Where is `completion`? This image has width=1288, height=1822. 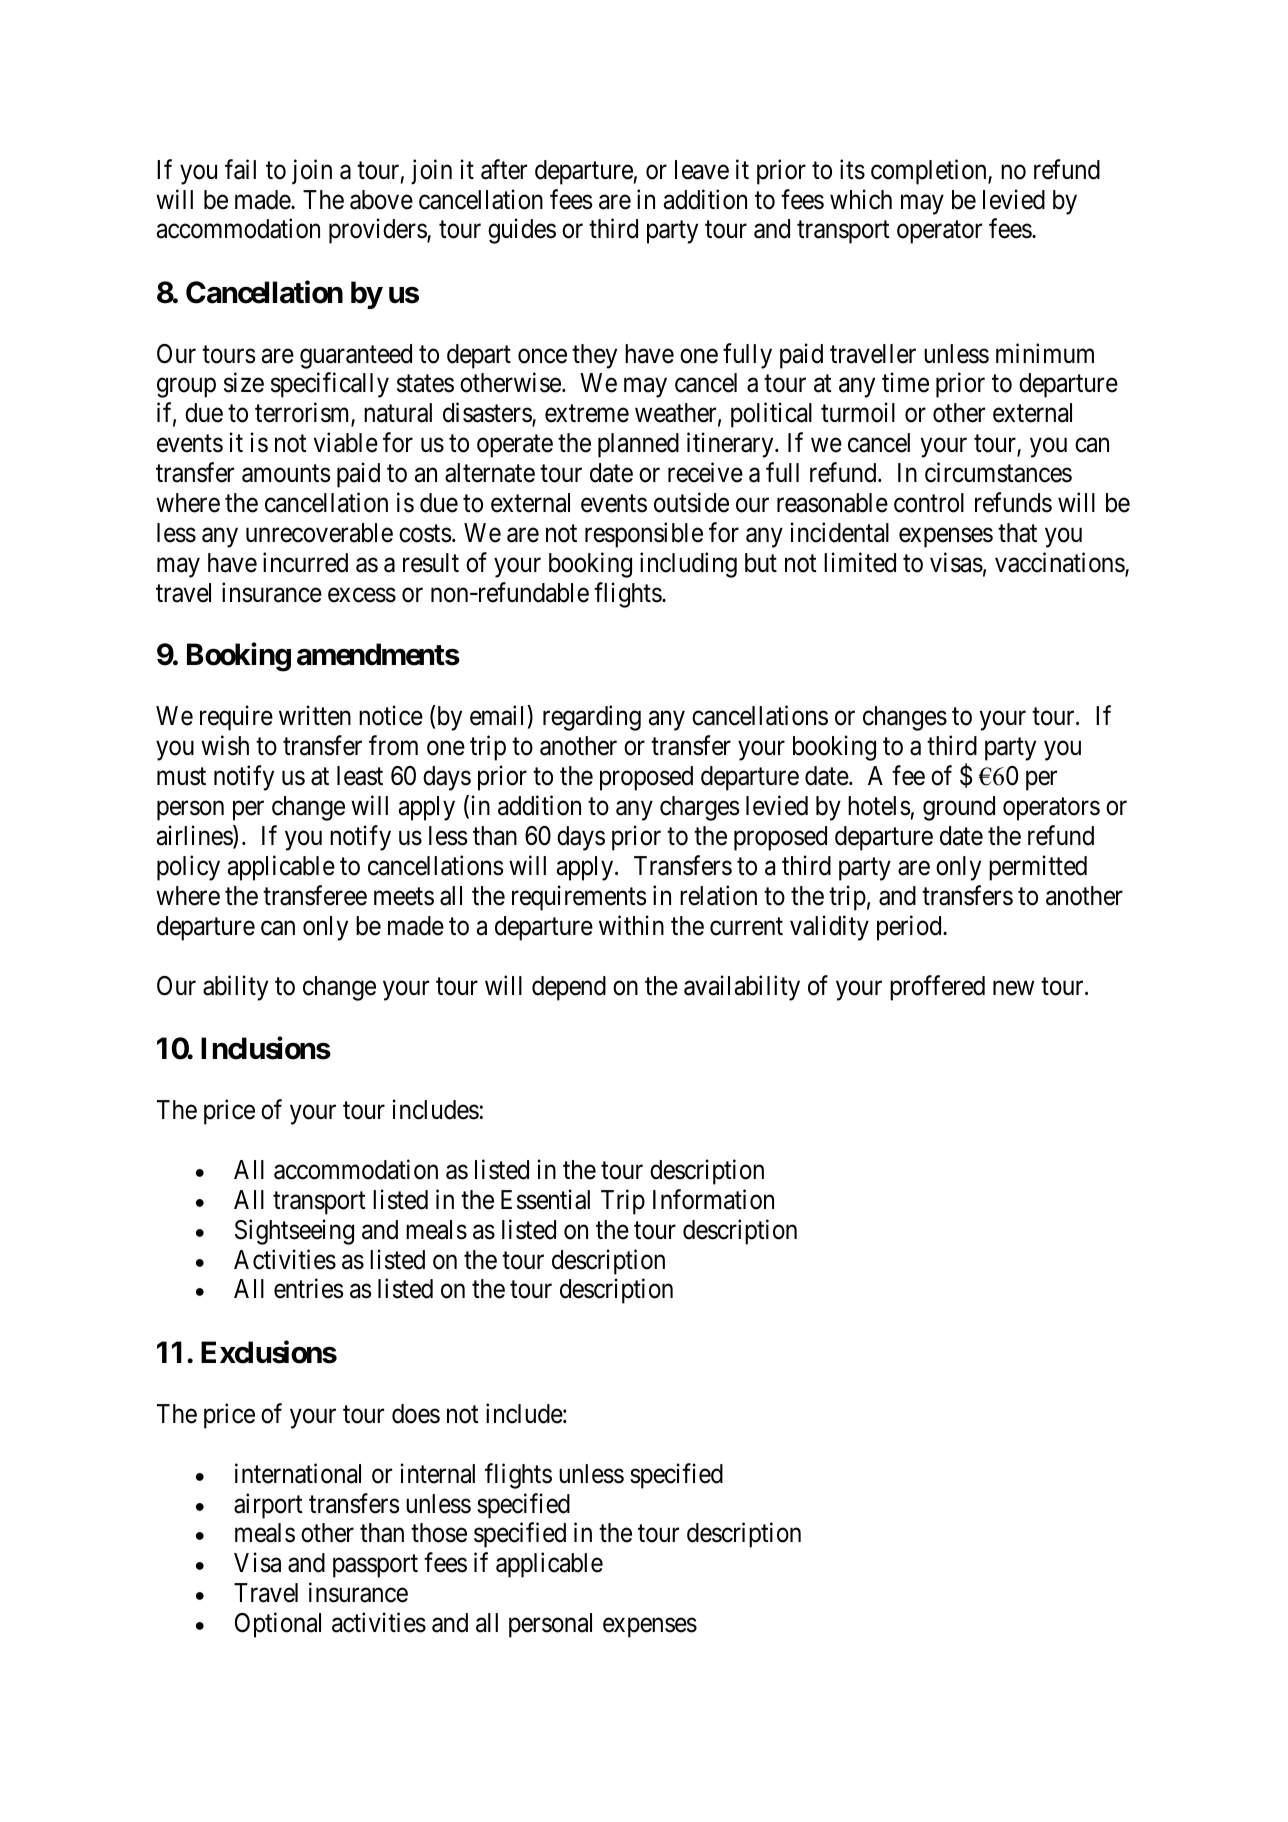 completion is located at coordinates (930, 172).
